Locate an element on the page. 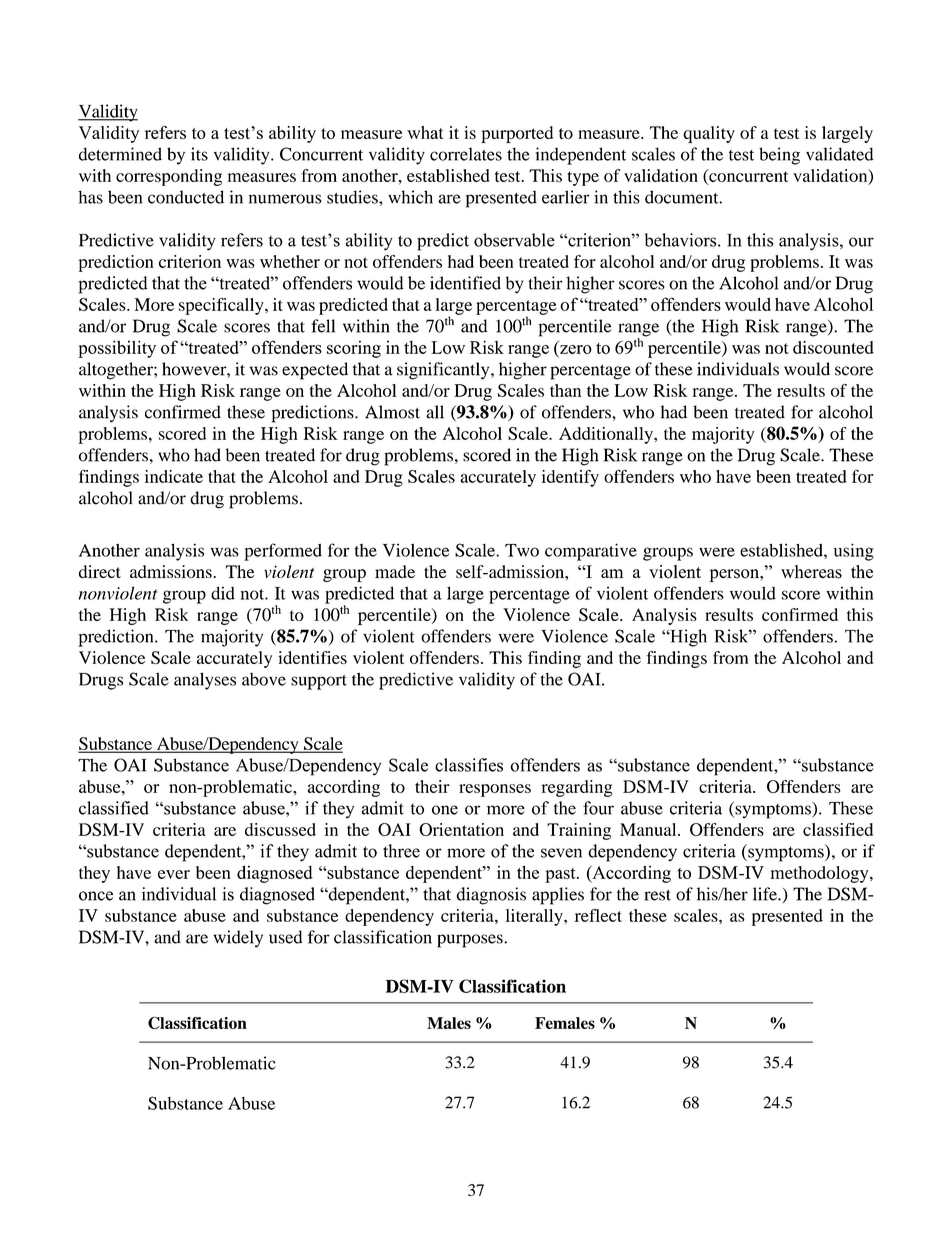 The image size is (952, 1233). did is located at coordinates (223, 593).
